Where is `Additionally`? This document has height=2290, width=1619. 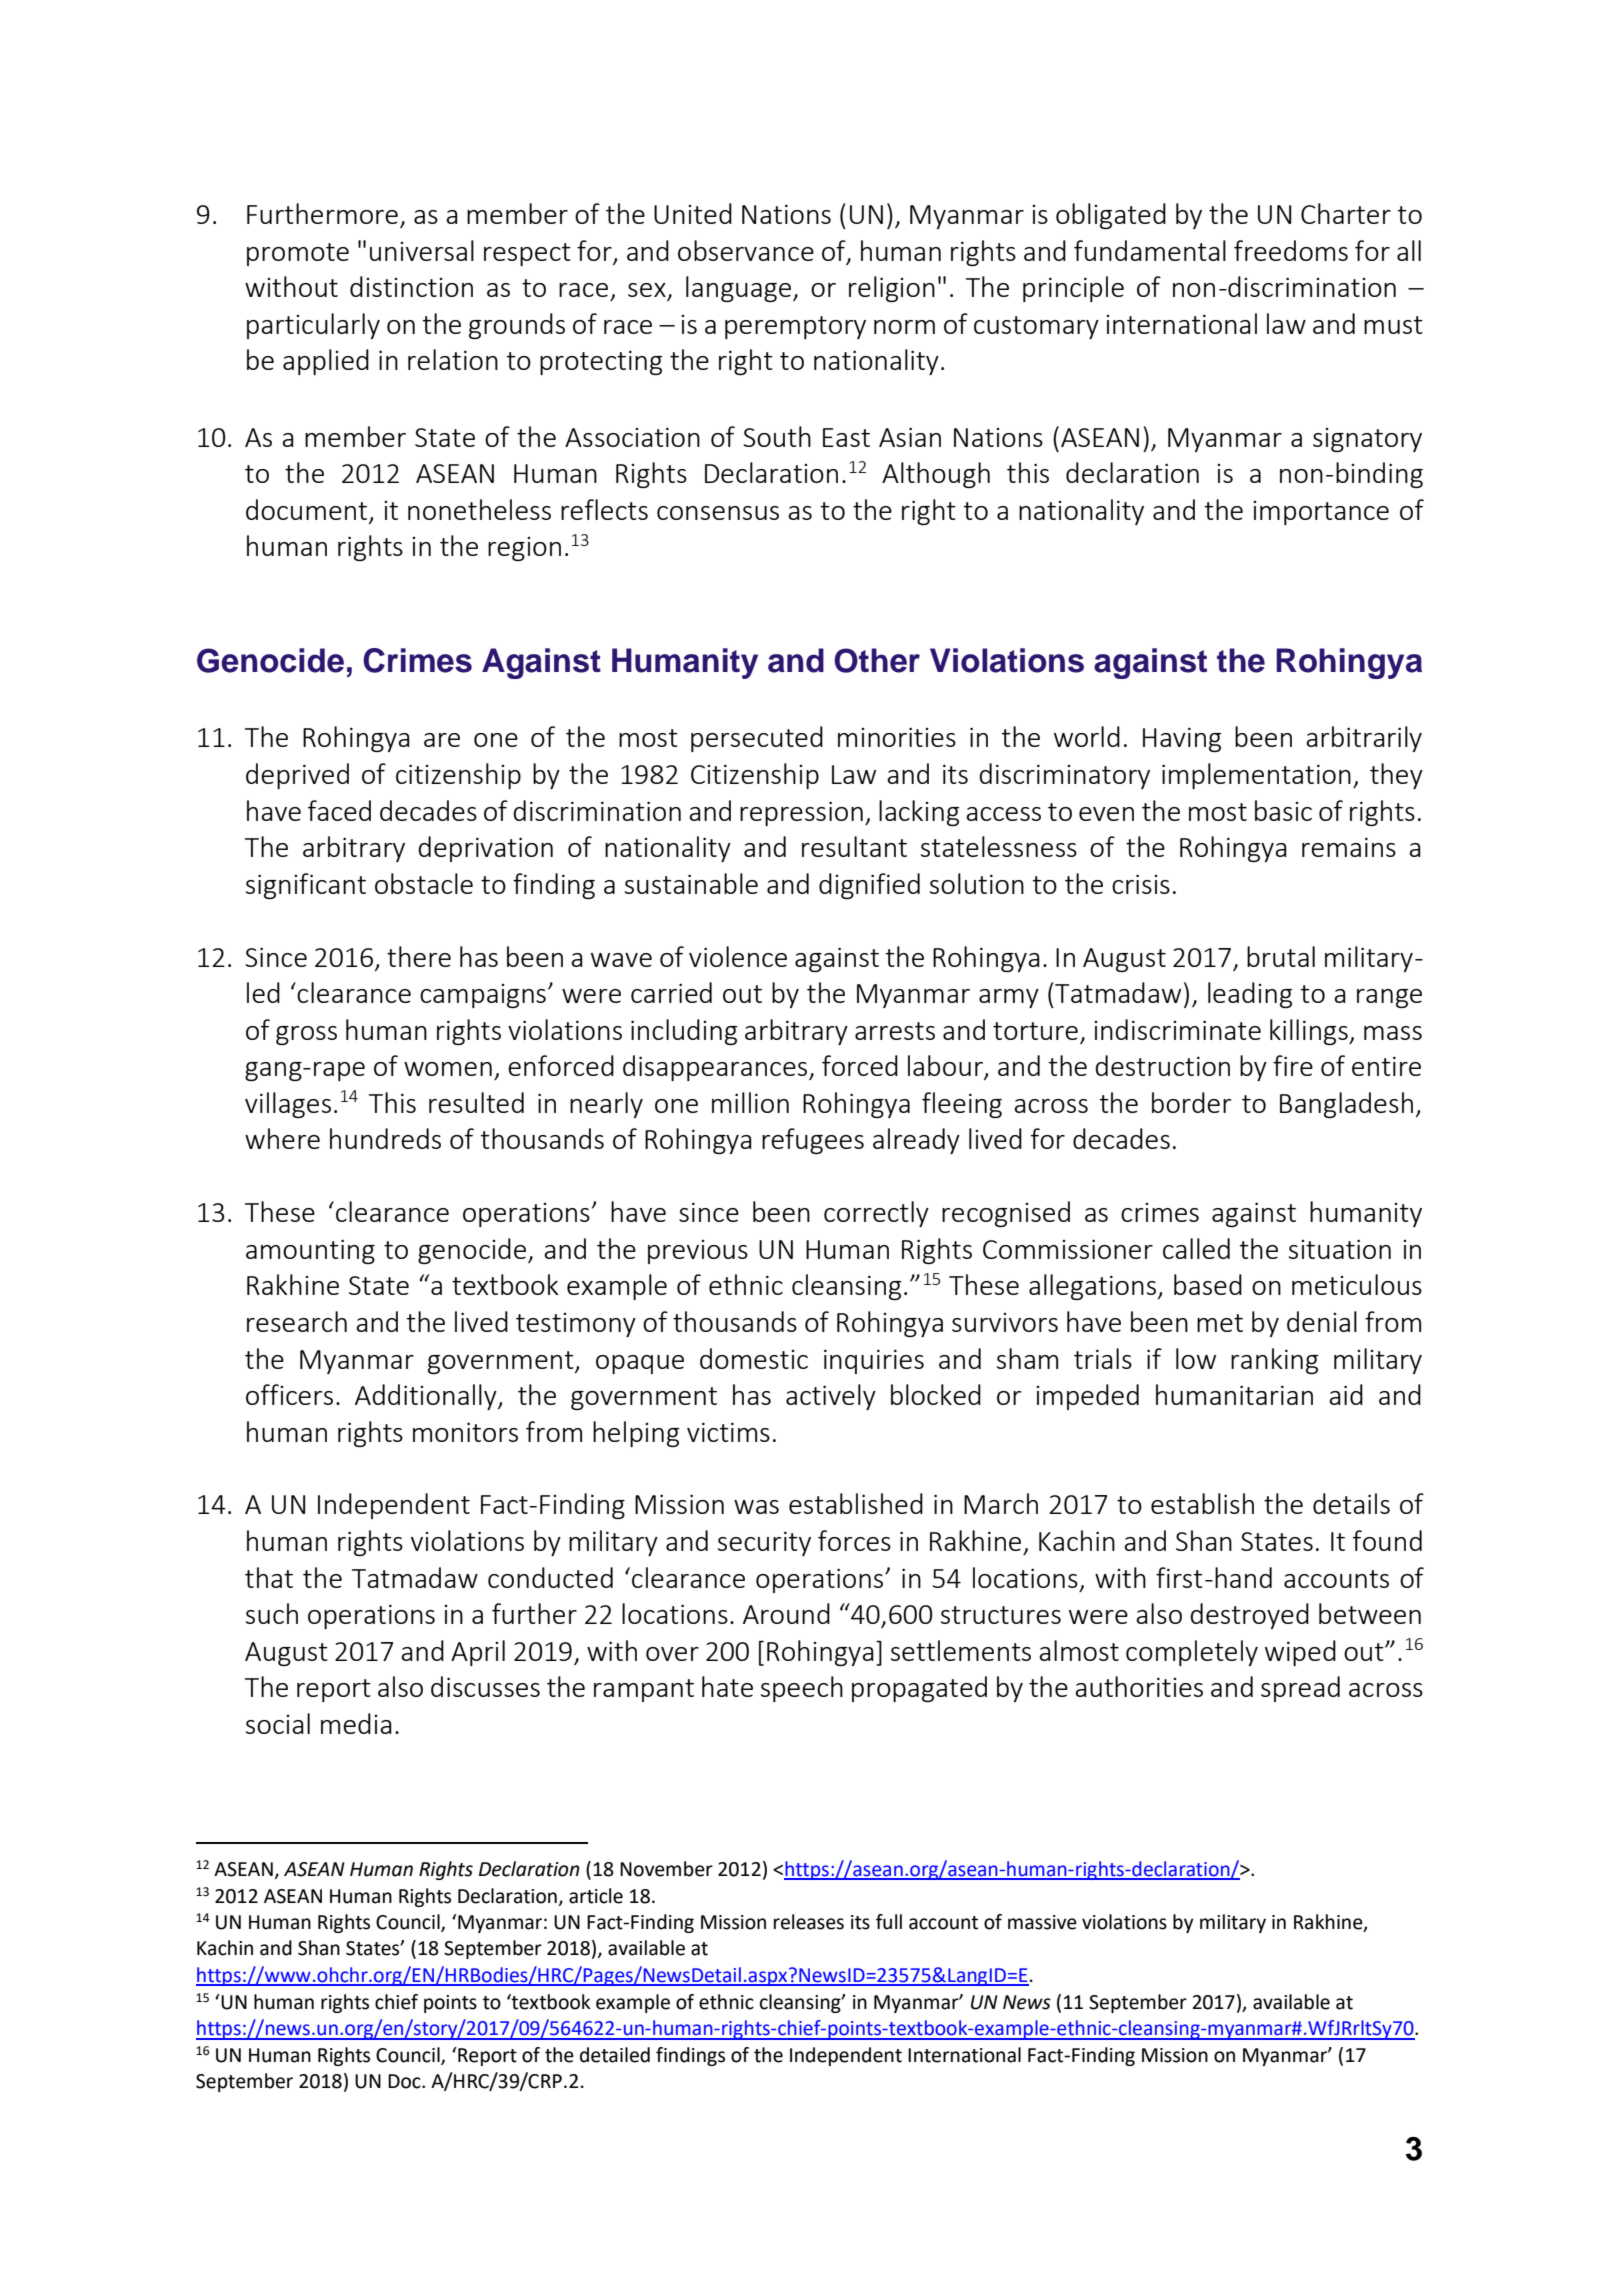 Additionally is located at coordinates (427, 1397).
